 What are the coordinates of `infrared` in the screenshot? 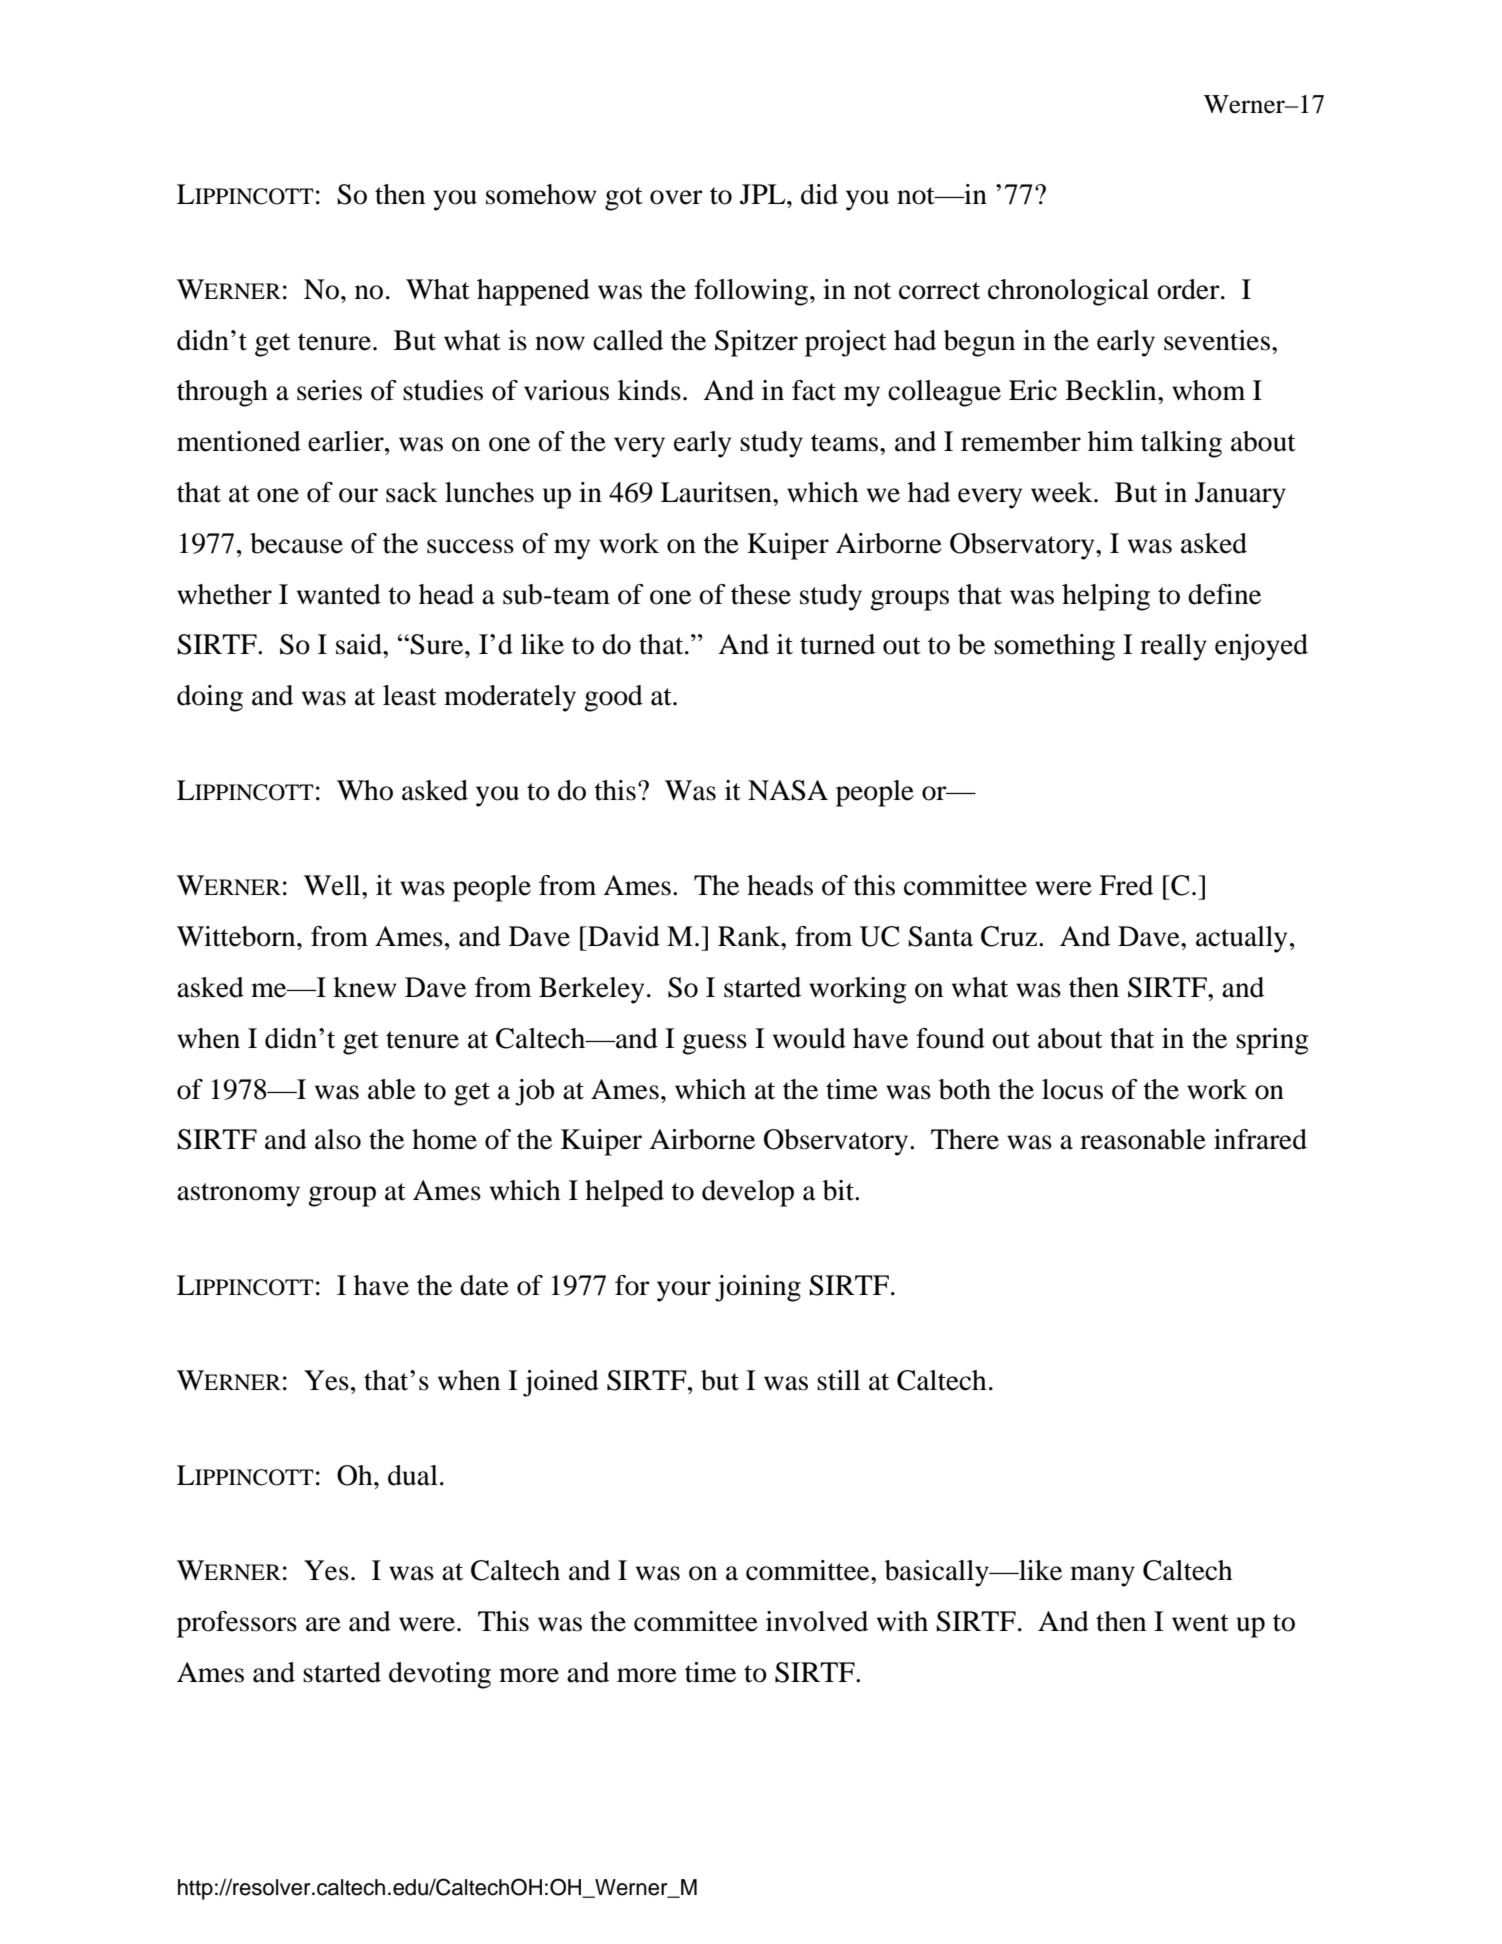 It's located at (1260, 1139).
